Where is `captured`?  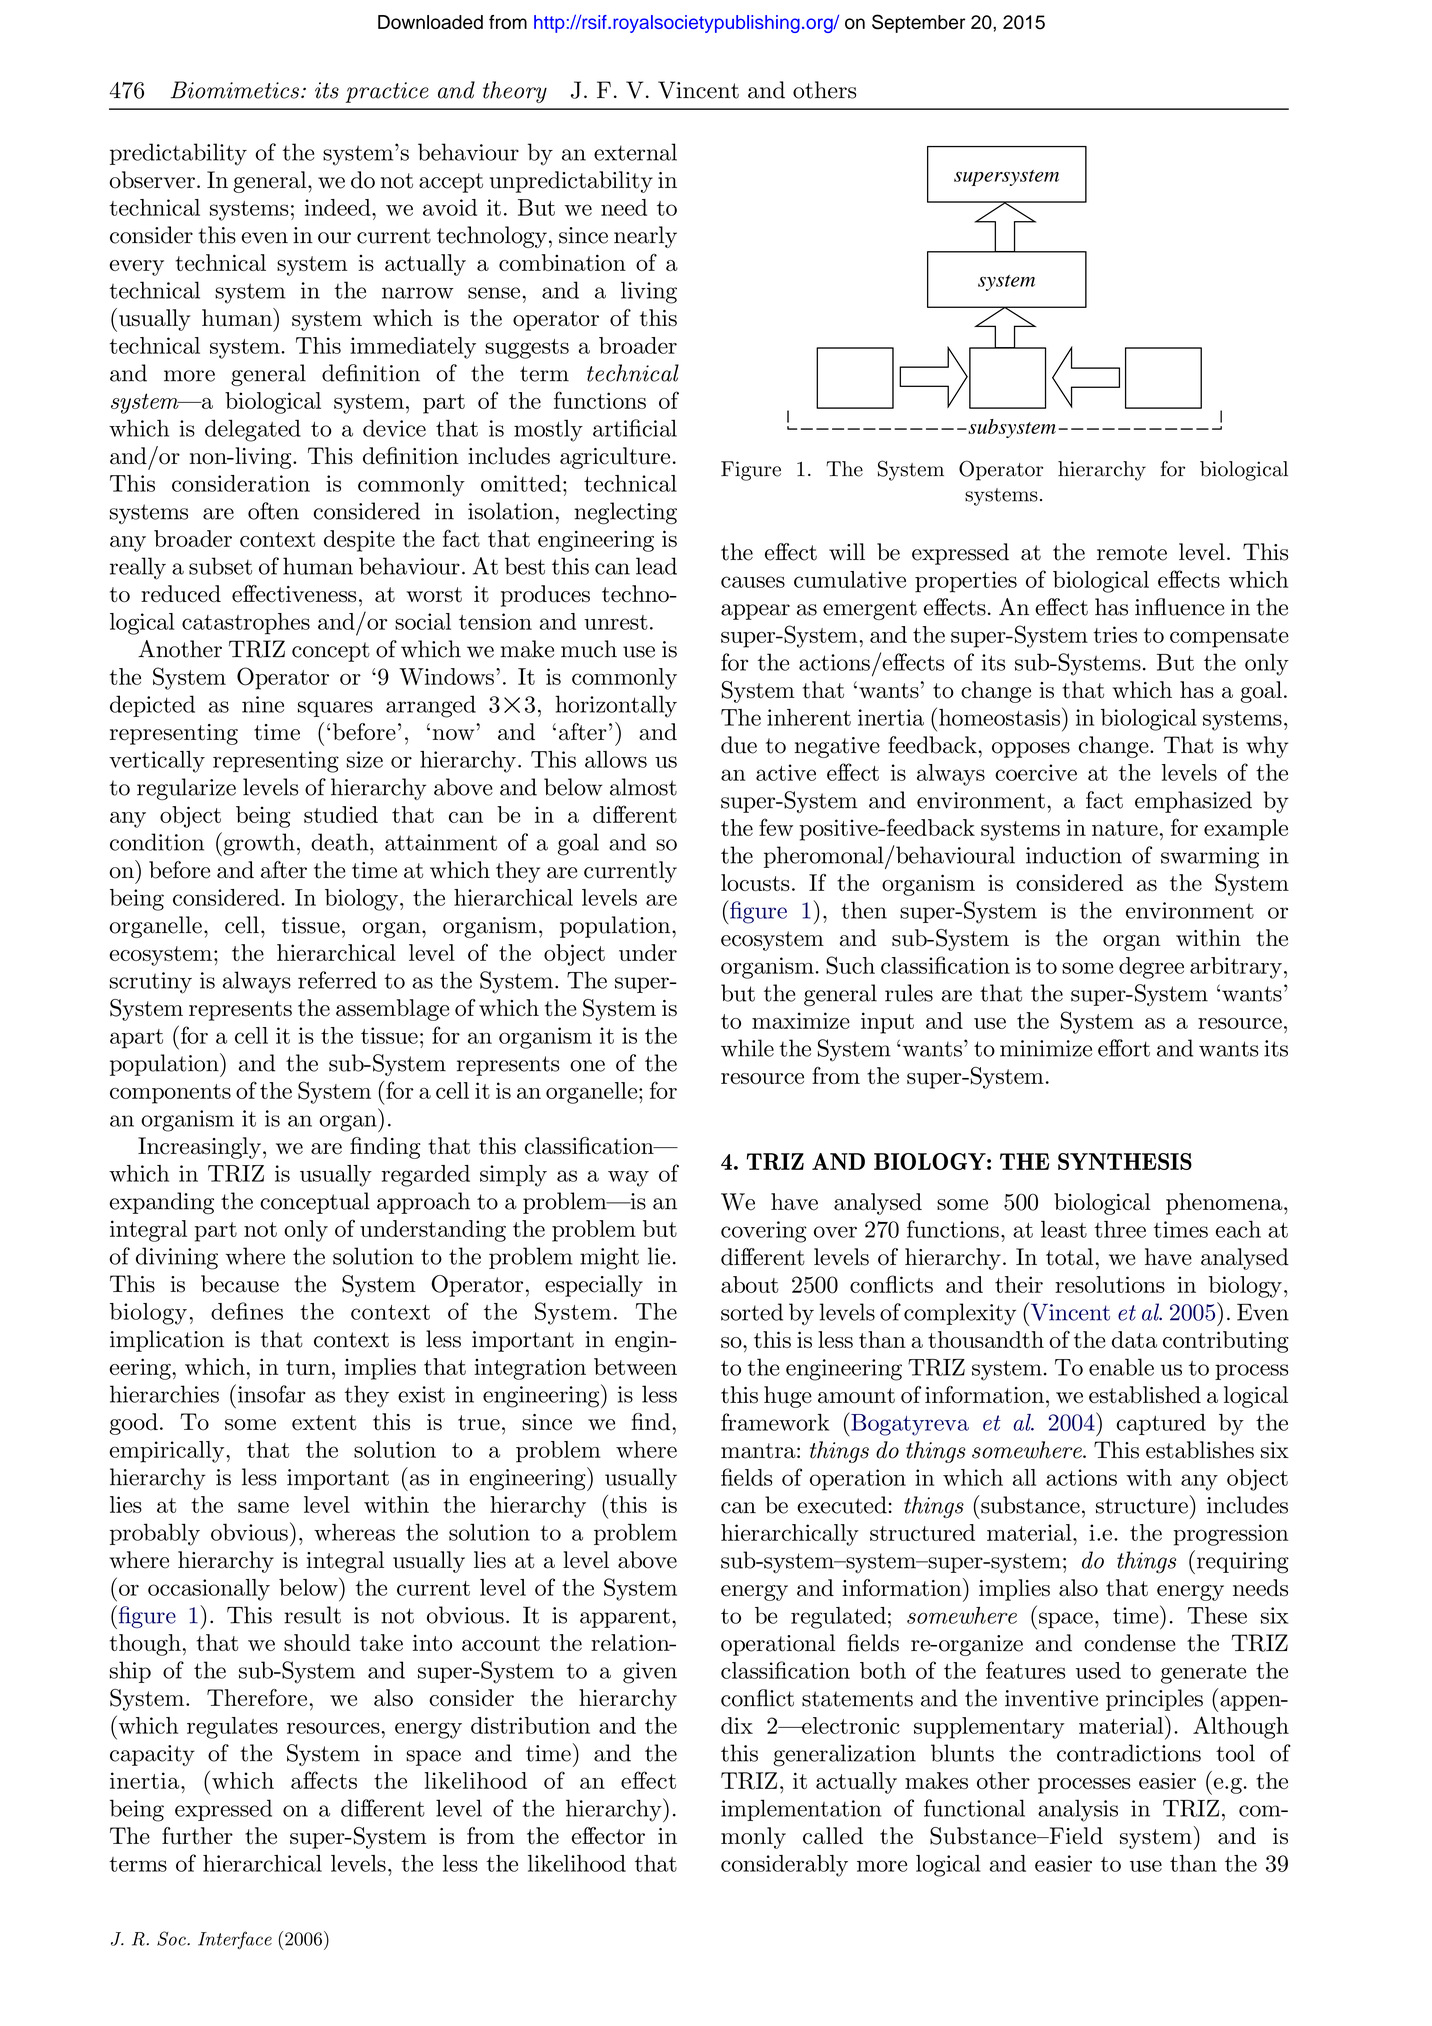
captured is located at coordinates (1161, 1424).
